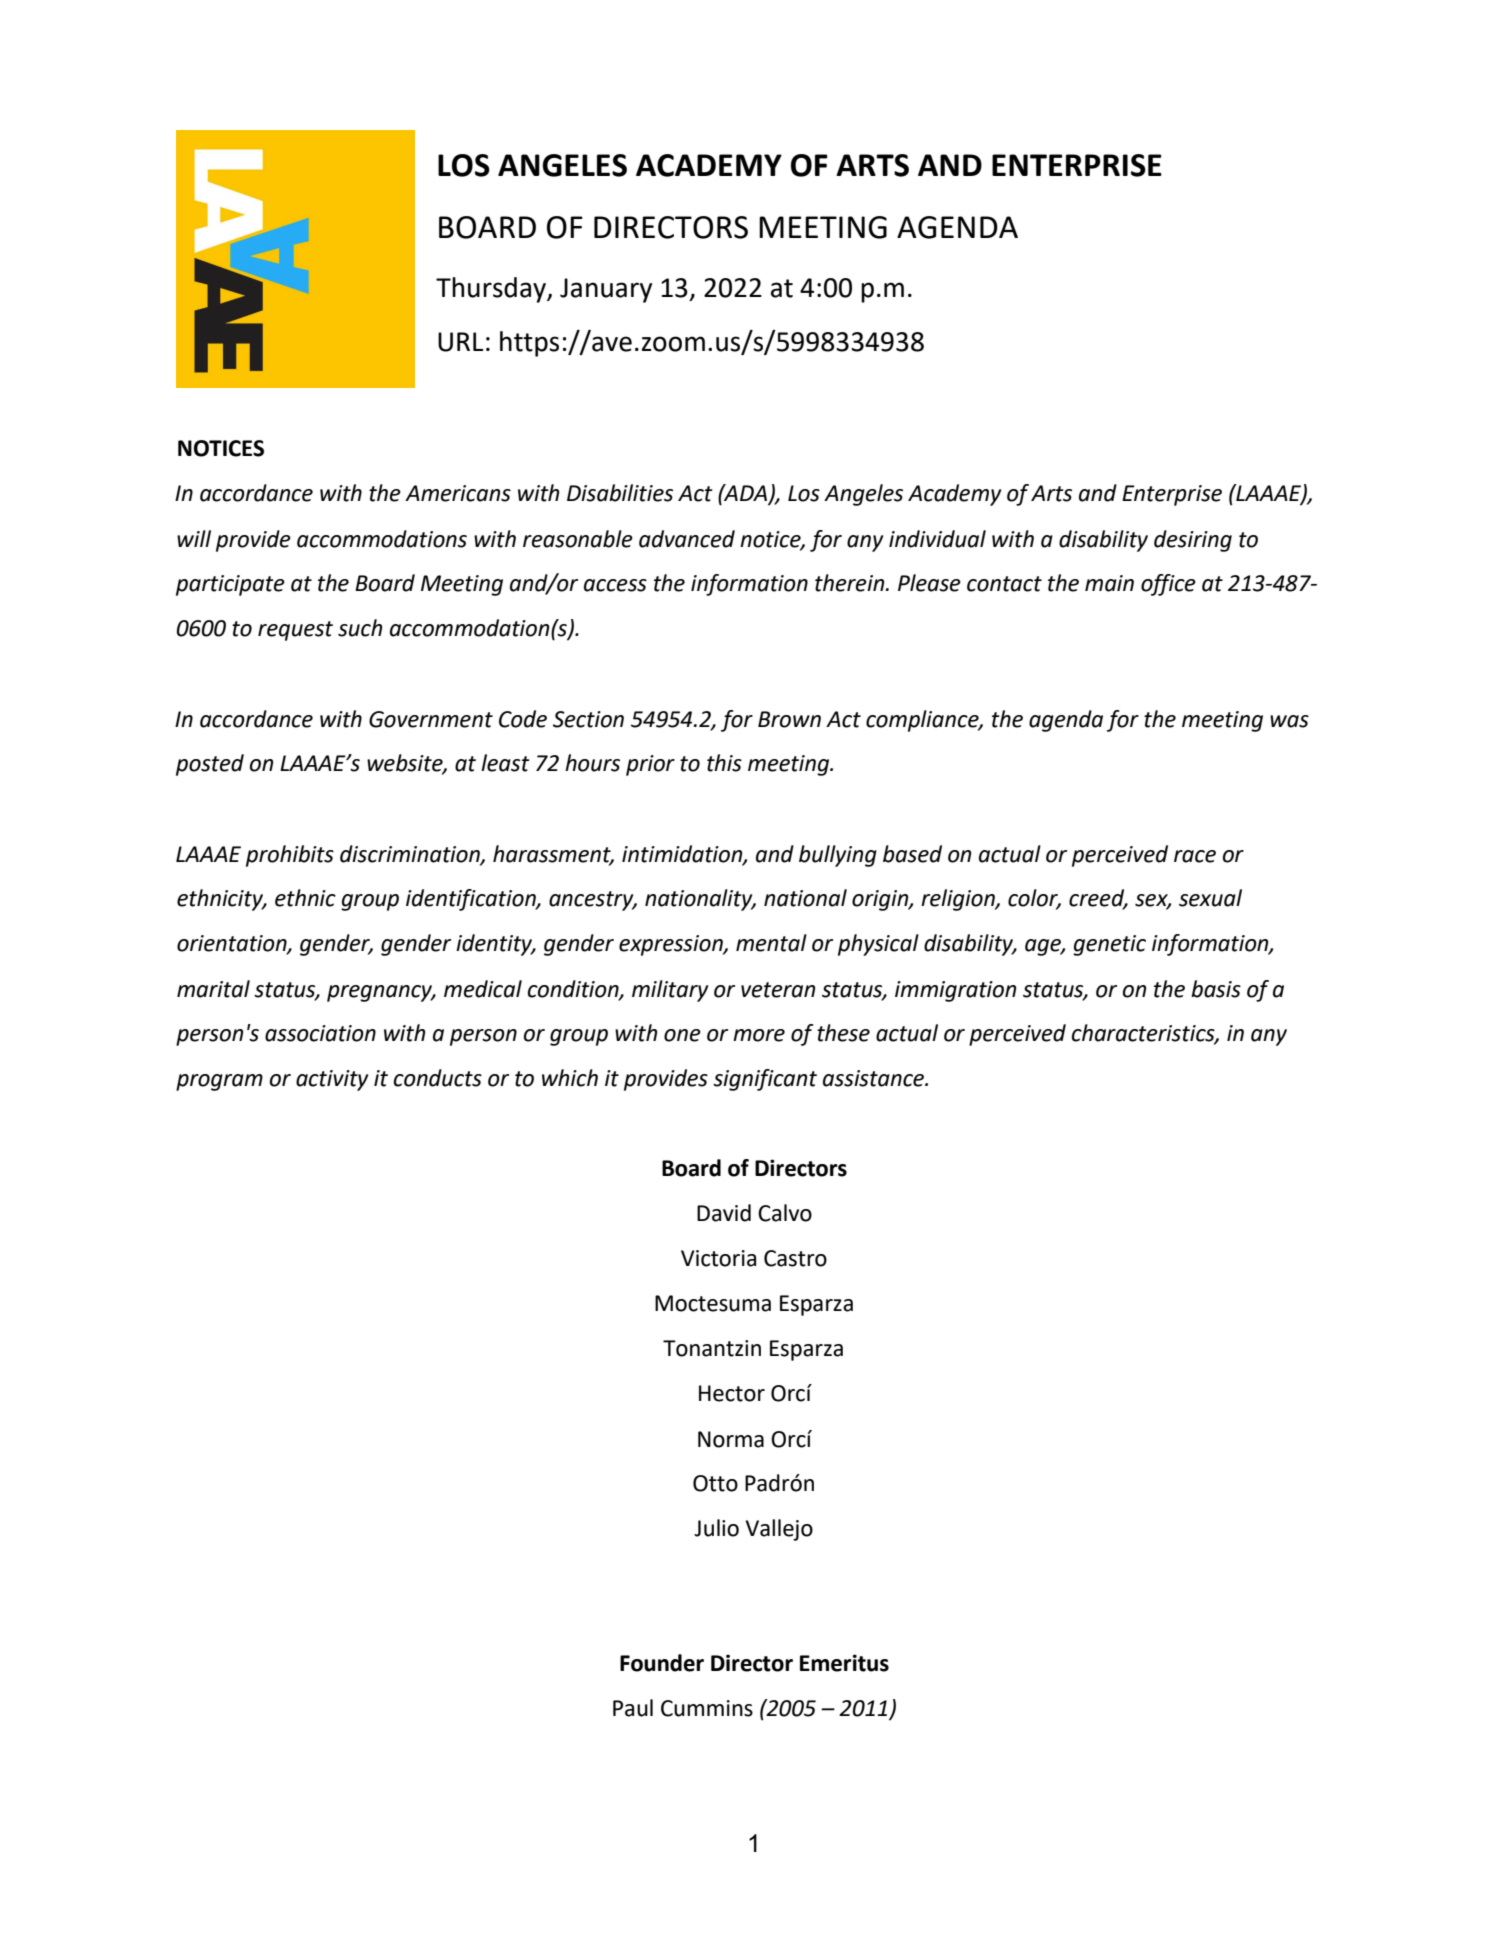 This page has height=1946, width=1503. Describe the element at coordinates (461, 342) in the page. I see `URL` at that location.
